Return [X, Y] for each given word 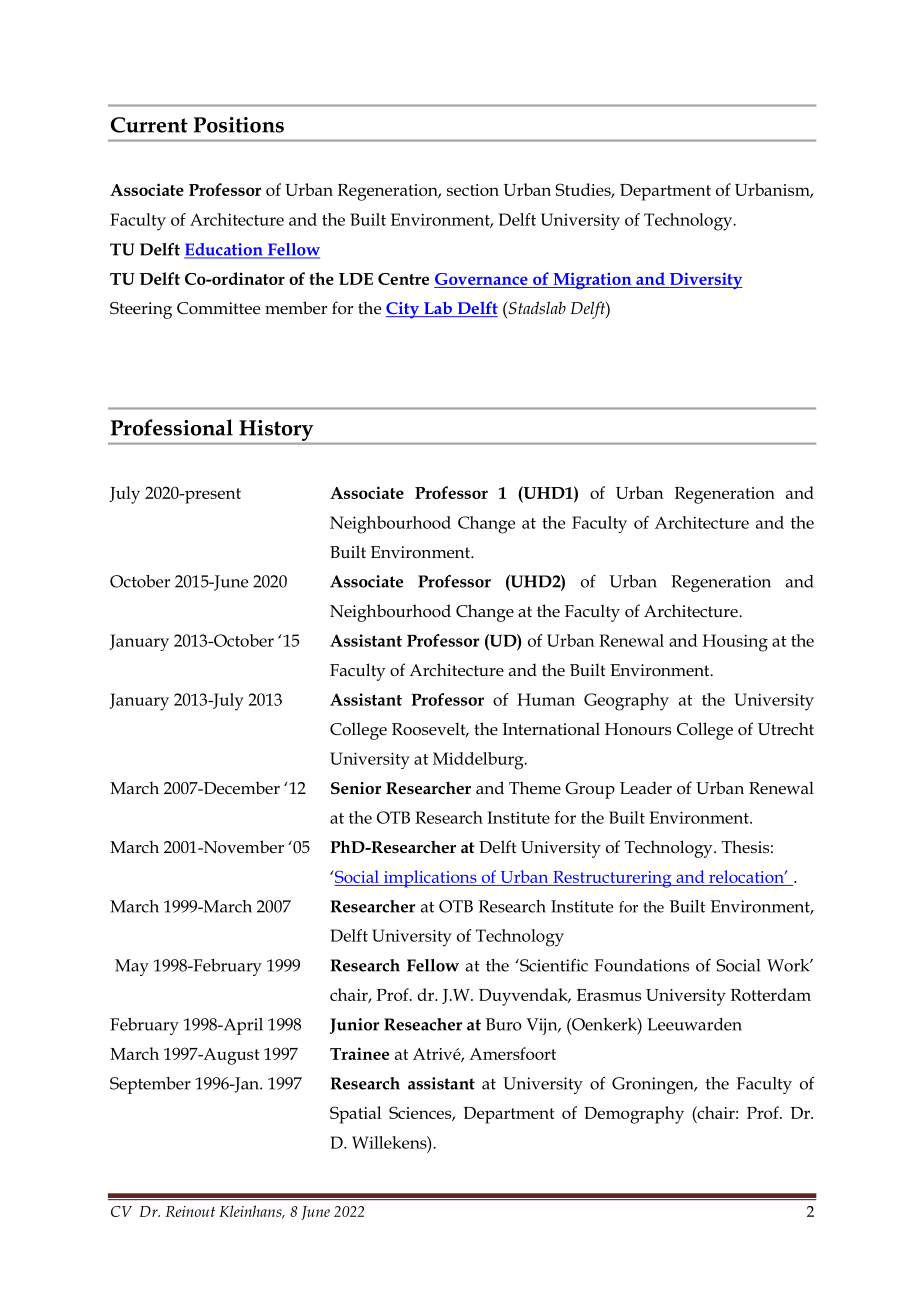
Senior [356, 788]
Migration [592, 280]
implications [430, 879]
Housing [735, 643]
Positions [239, 125]
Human [546, 699]
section [473, 190]
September [150, 1085]
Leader [646, 788]
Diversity [705, 281]
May [132, 967]
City [403, 310]
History [276, 430]
